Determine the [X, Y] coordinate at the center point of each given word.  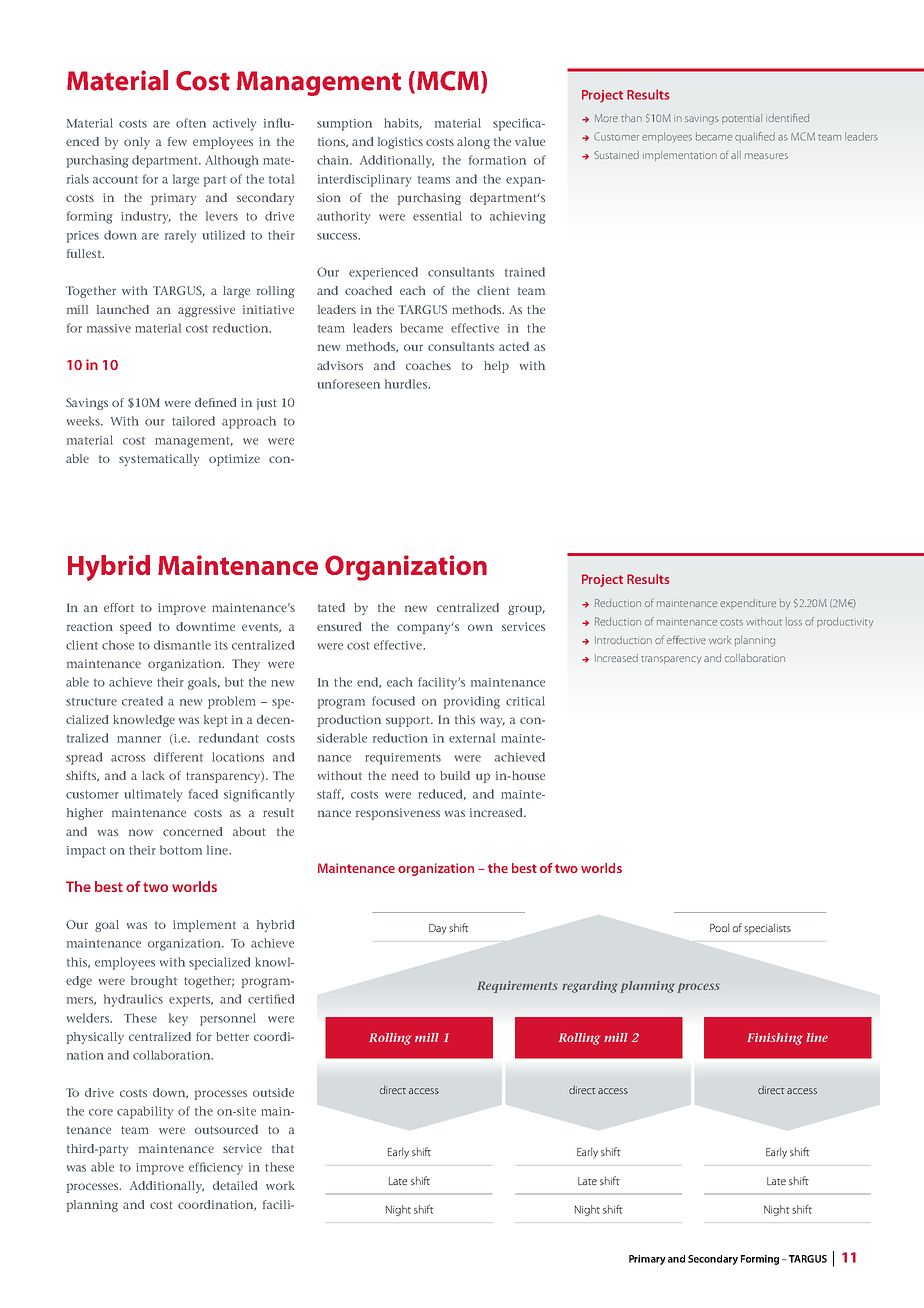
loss [794, 621]
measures [766, 156]
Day [438, 929]
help [496, 367]
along [473, 143]
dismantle [182, 645]
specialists [767, 929]
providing [472, 702]
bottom [181, 850]
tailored [193, 421]
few [177, 141]
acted [514, 346]
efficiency [216, 1168]
